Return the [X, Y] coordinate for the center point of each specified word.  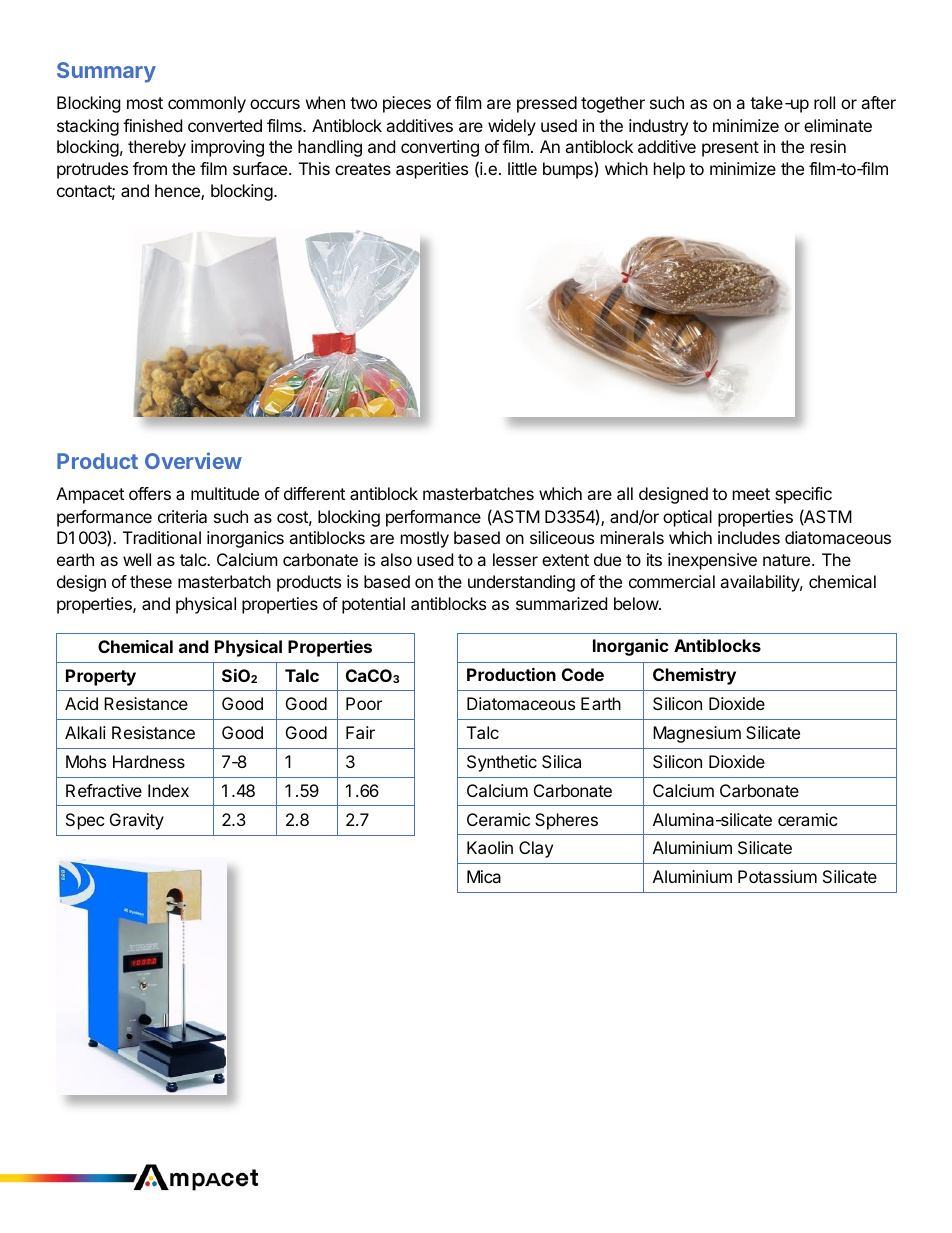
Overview [193, 460]
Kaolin [490, 847]
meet [751, 494]
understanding [521, 583]
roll [824, 102]
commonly [207, 104]
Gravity [137, 821]
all [625, 493]
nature [788, 560]
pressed [547, 104]
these [151, 581]
